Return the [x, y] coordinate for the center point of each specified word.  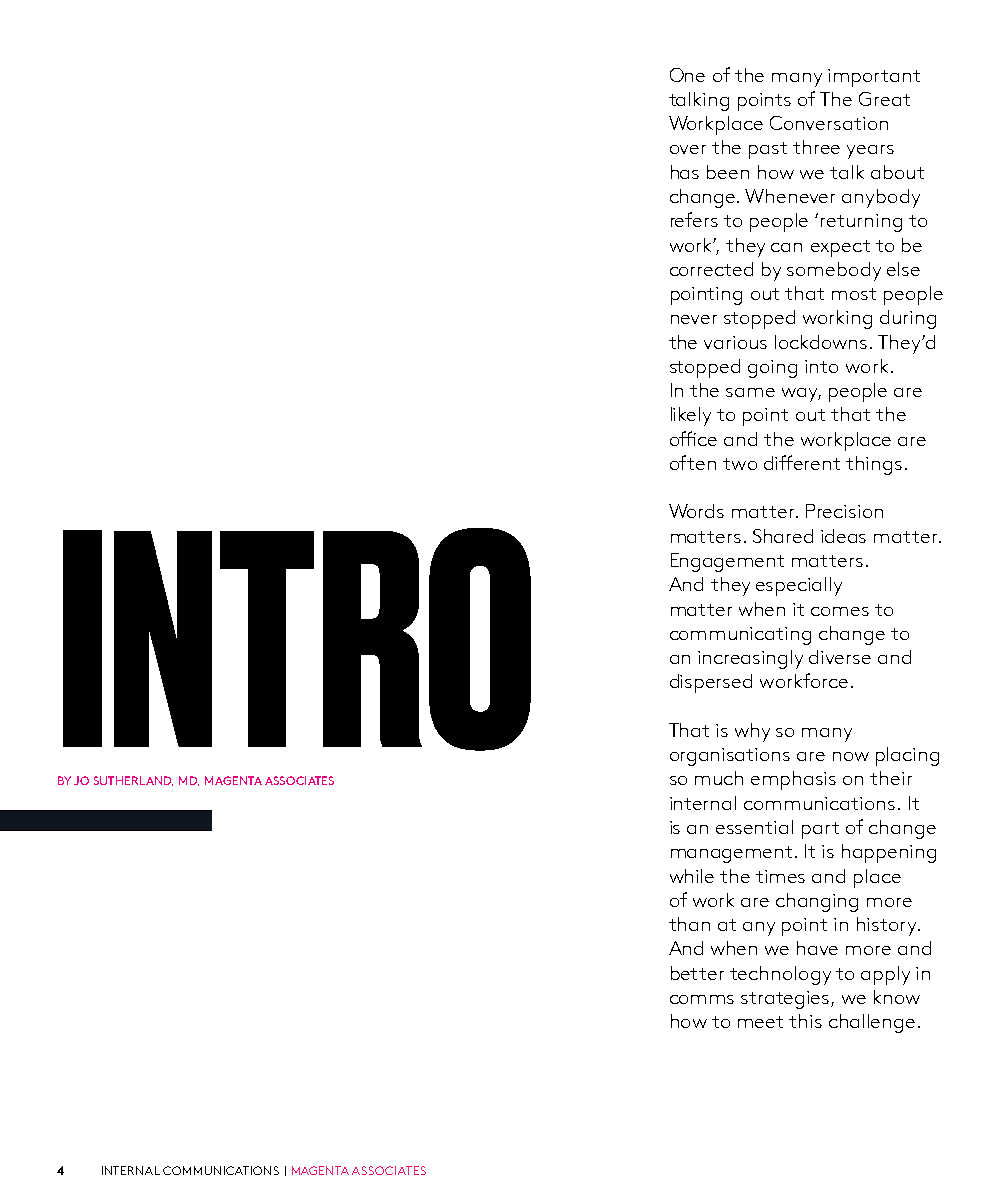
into [821, 366]
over [688, 149]
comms [702, 999]
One [687, 75]
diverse [840, 657]
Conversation [829, 123]
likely [691, 416]
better [697, 973]
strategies [786, 1000]
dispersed [711, 683]
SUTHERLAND [133, 781]
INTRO [297, 639]
